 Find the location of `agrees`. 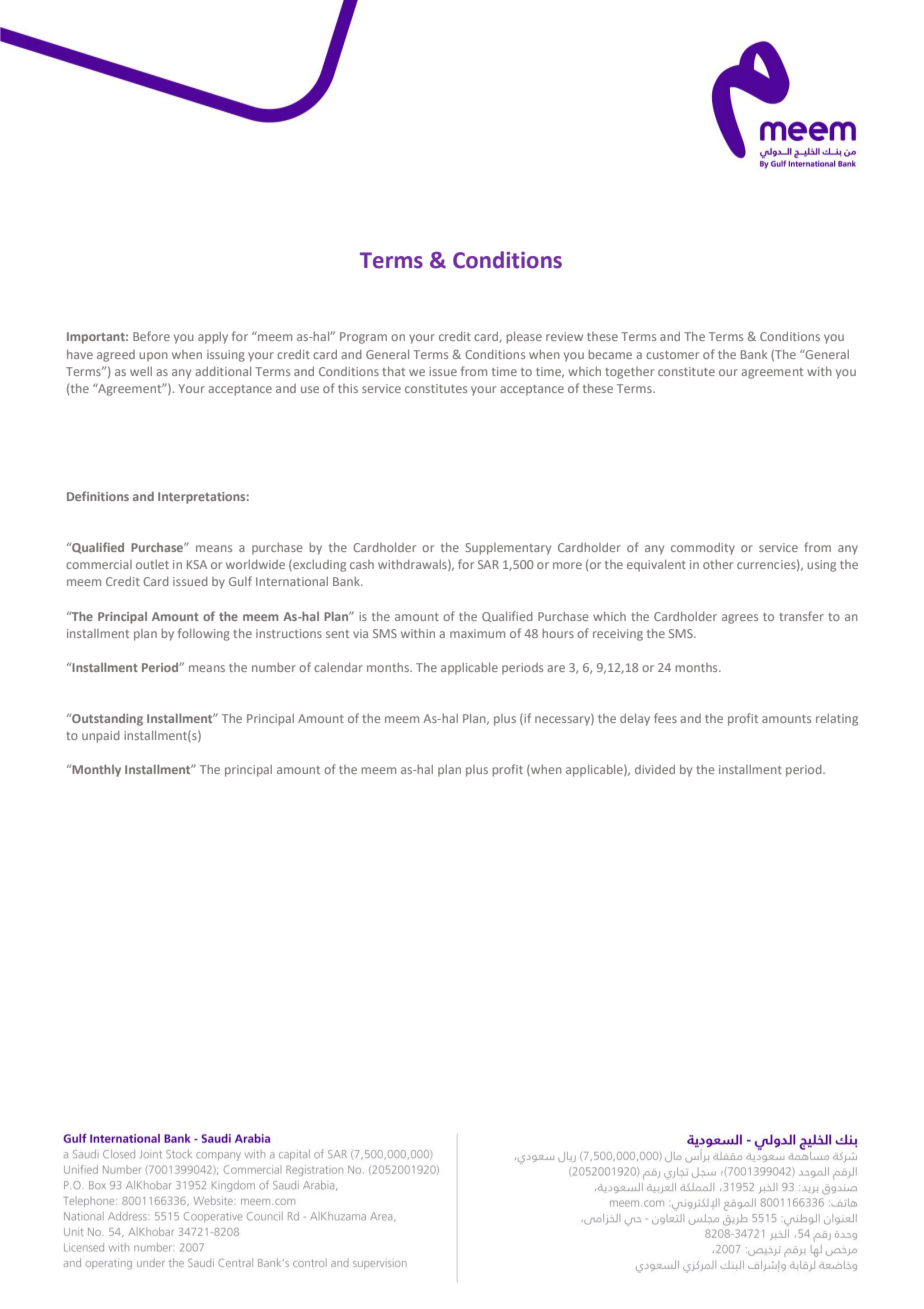

agrees is located at coordinates (740, 619).
